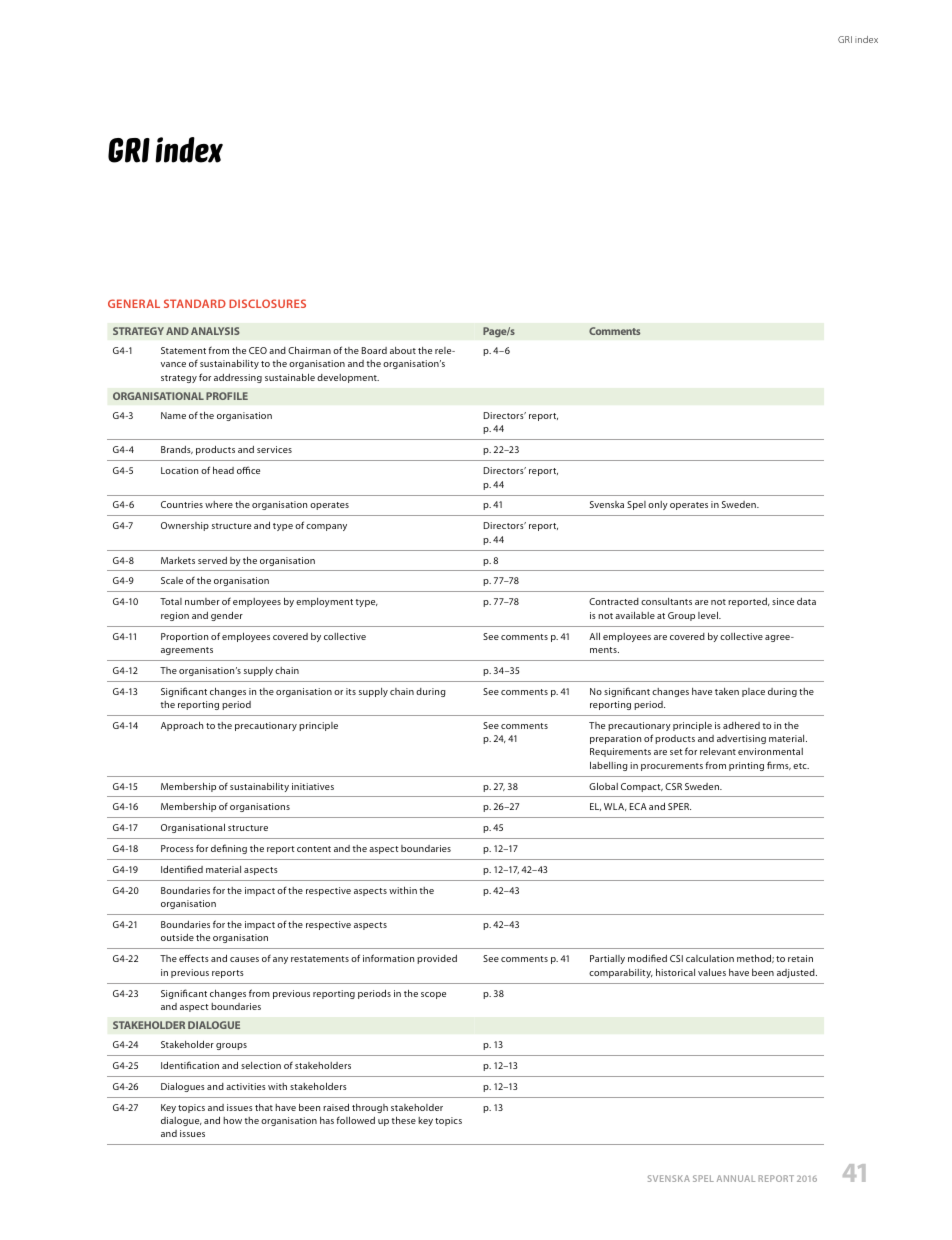 This screenshot has width=952, height=1240. I want to click on since, so click(783, 601).
